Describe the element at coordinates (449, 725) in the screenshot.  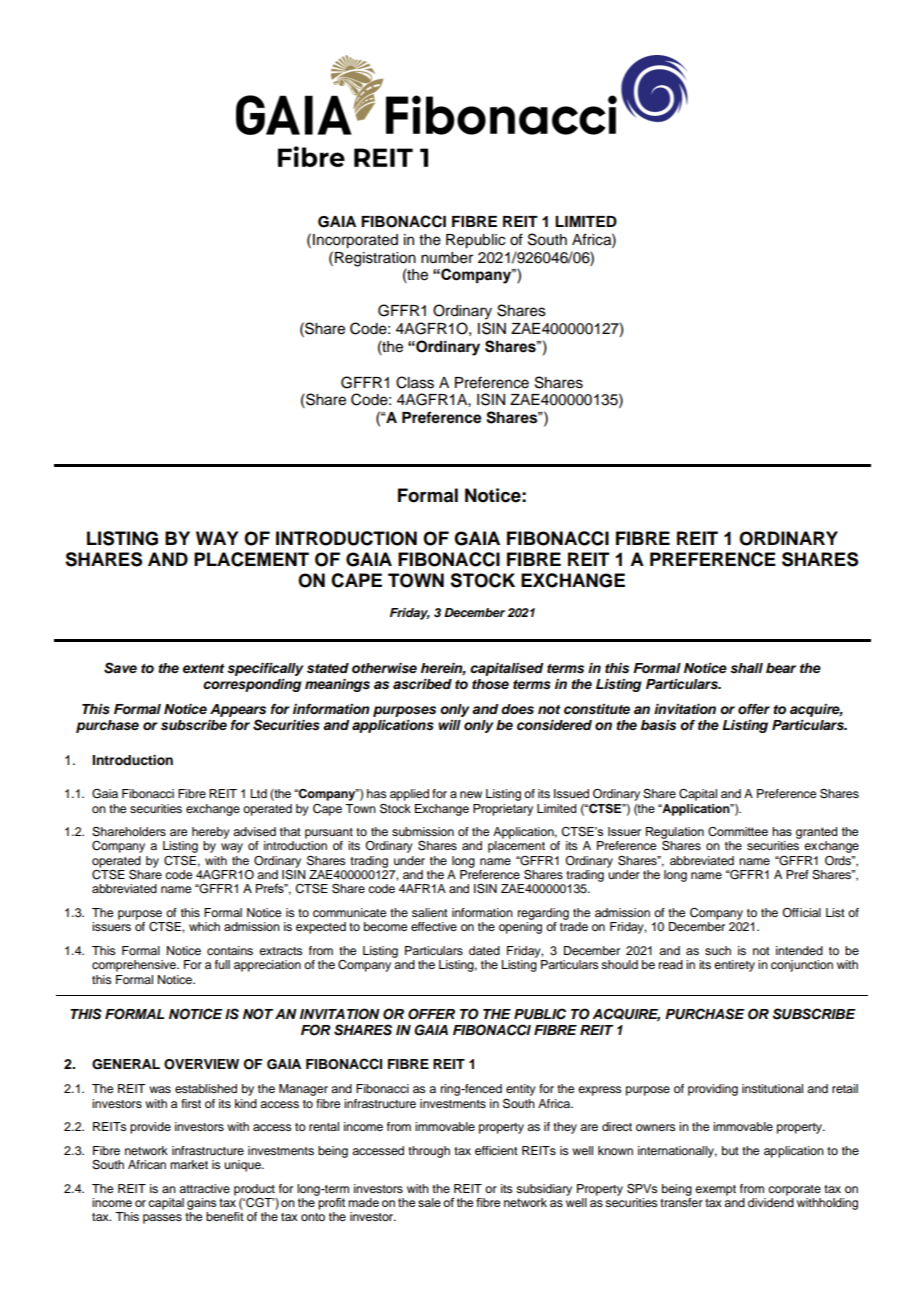
I see `will` at that location.
